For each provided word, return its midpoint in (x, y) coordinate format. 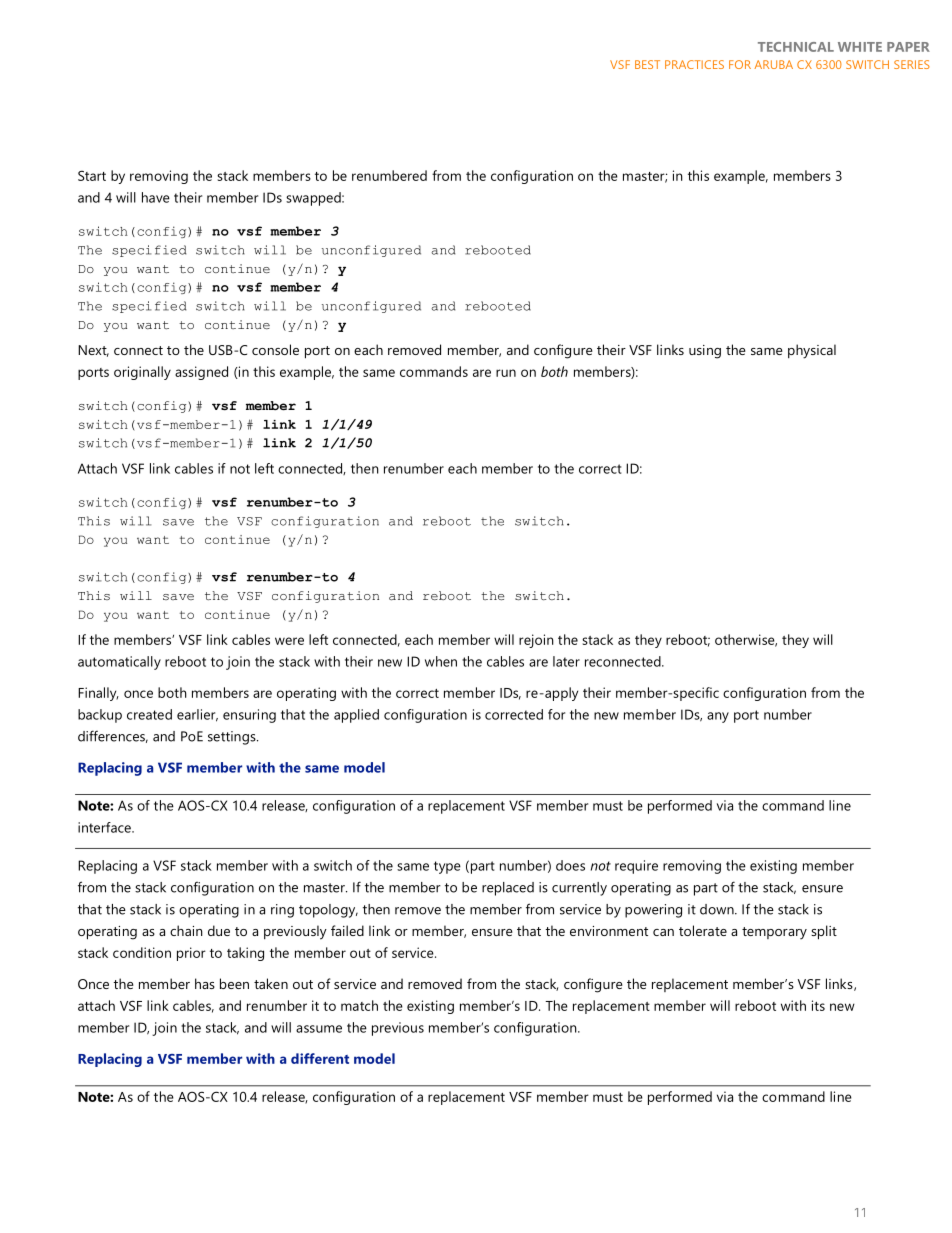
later (566, 661)
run (506, 373)
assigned (201, 373)
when (441, 661)
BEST (647, 64)
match (359, 1005)
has (205, 983)
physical (812, 351)
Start (92, 175)
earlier (197, 715)
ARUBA (773, 64)
